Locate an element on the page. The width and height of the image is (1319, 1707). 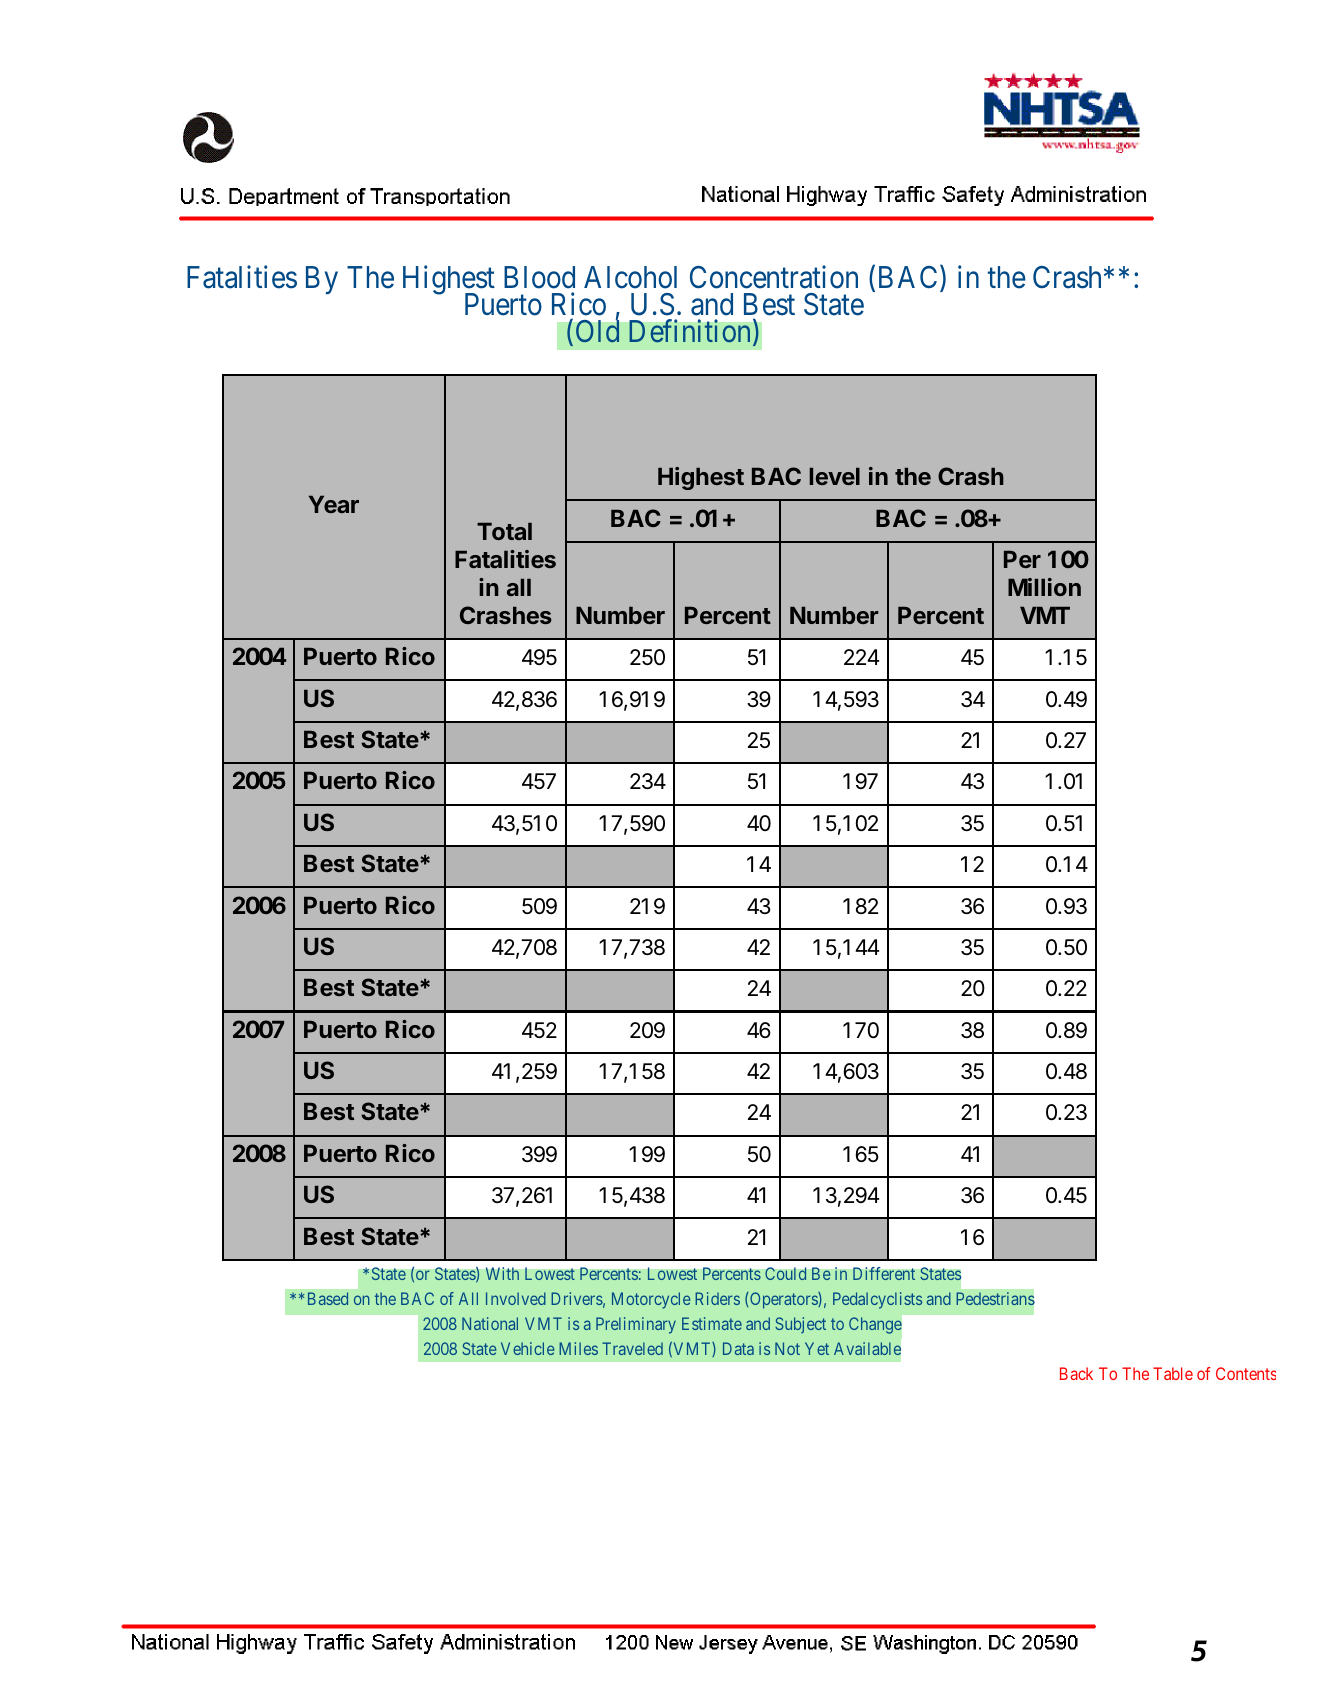
With is located at coordinates (502, 1273).
